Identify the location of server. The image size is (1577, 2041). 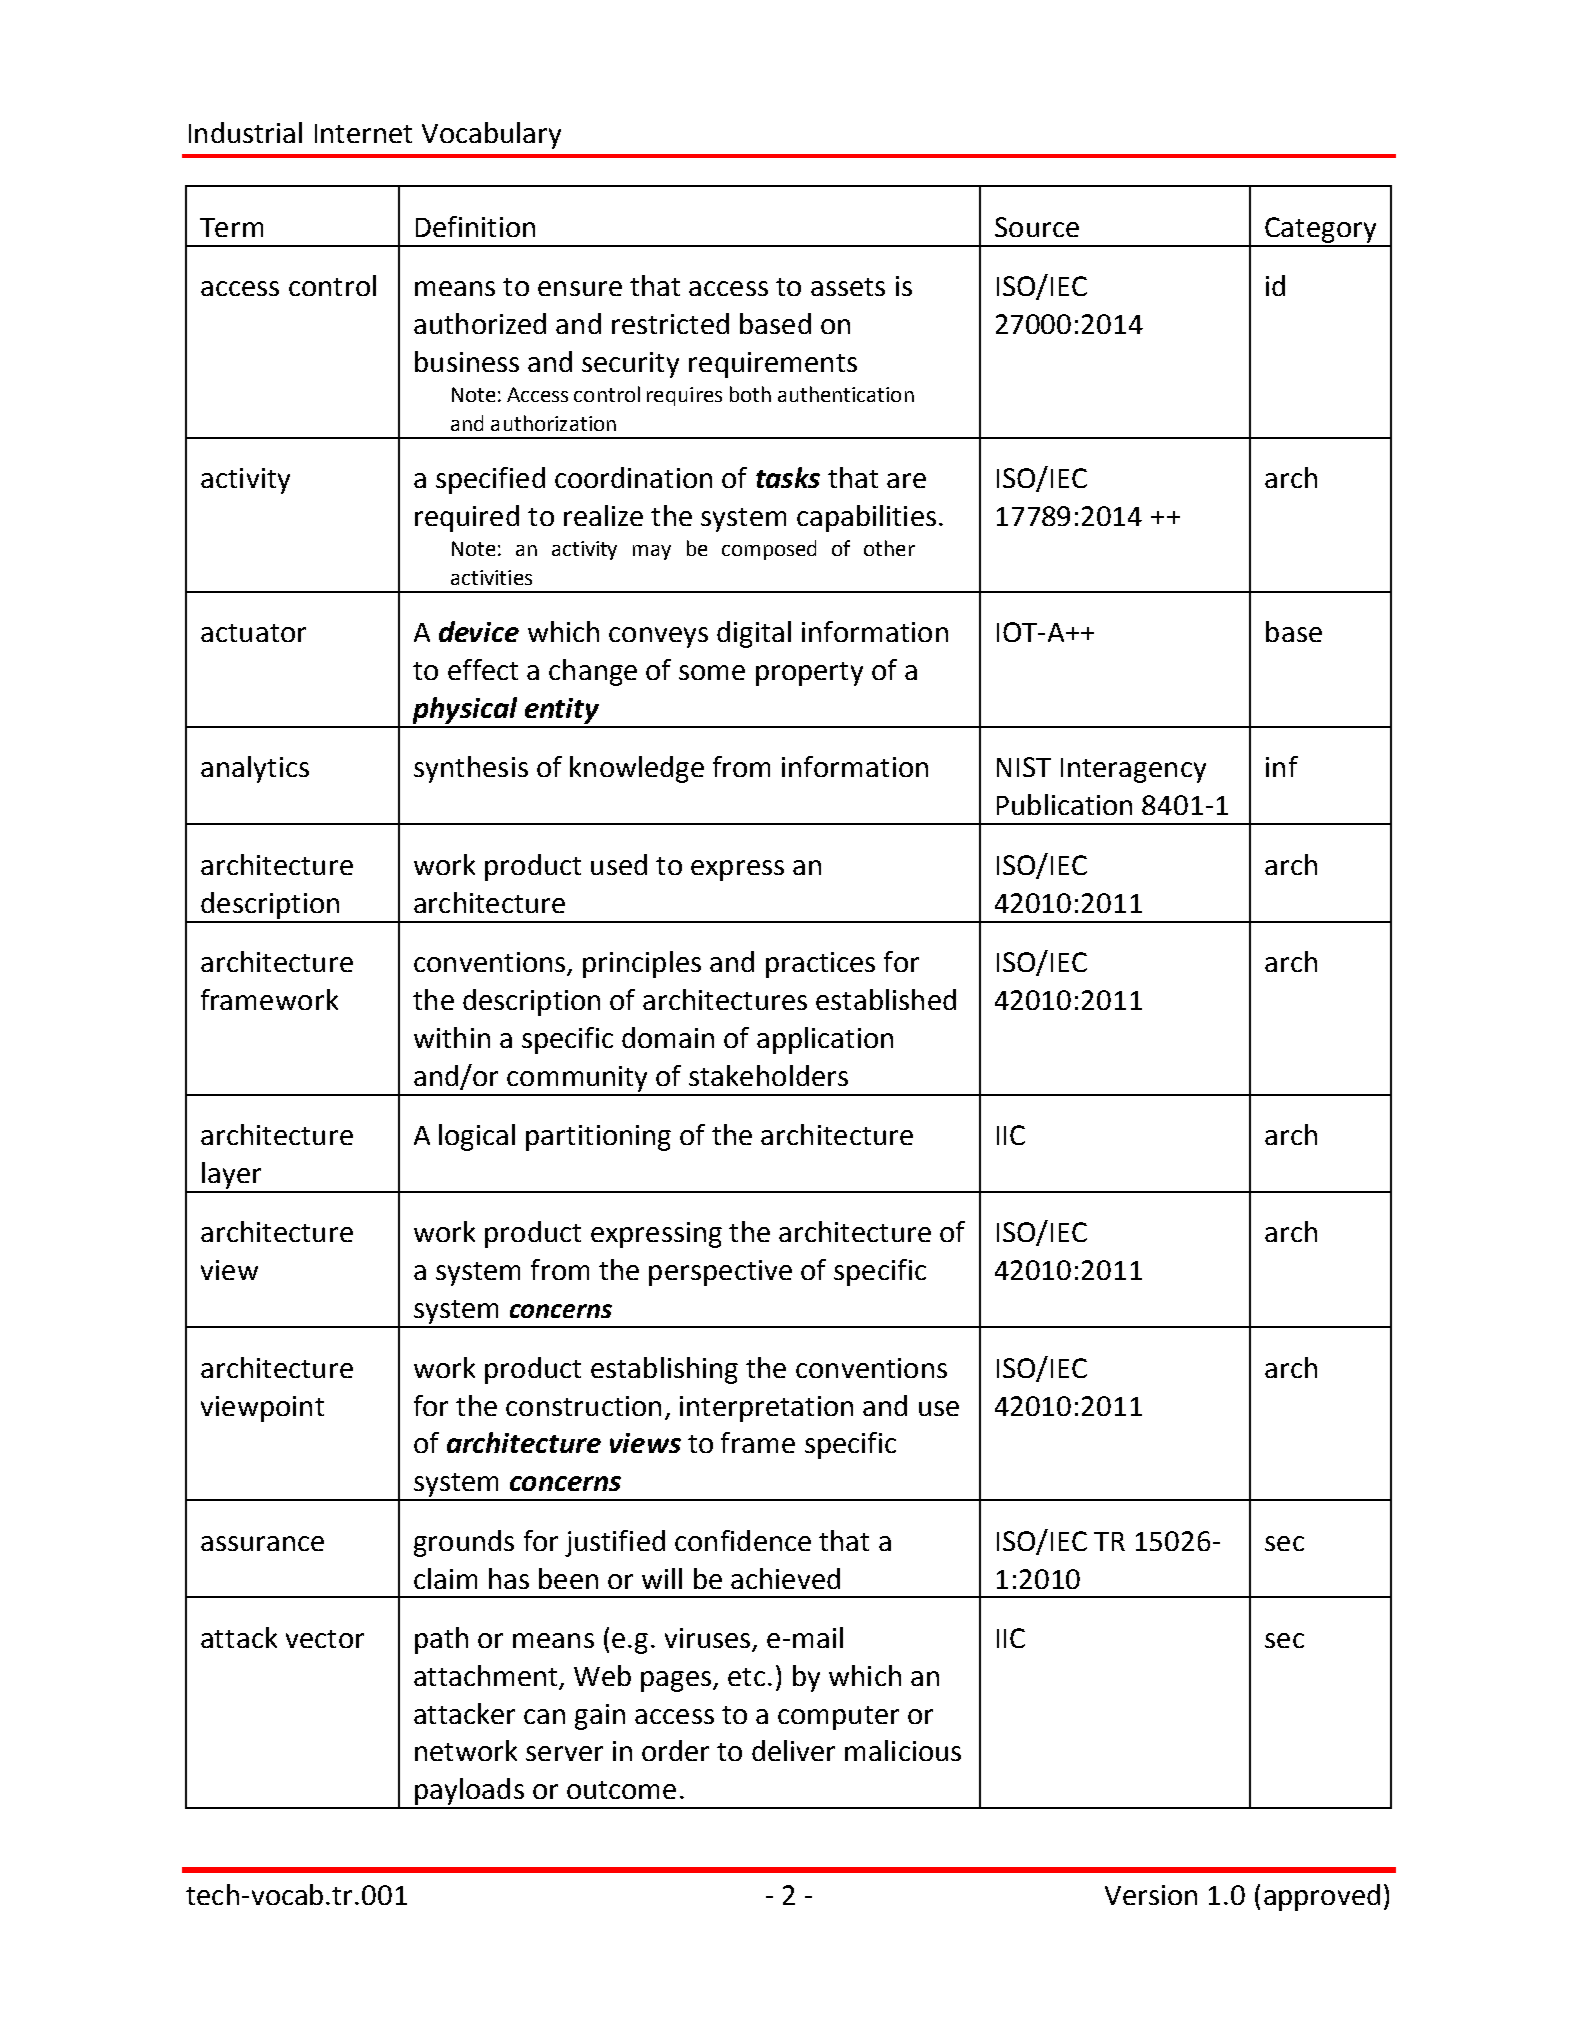
(564, 1753).
